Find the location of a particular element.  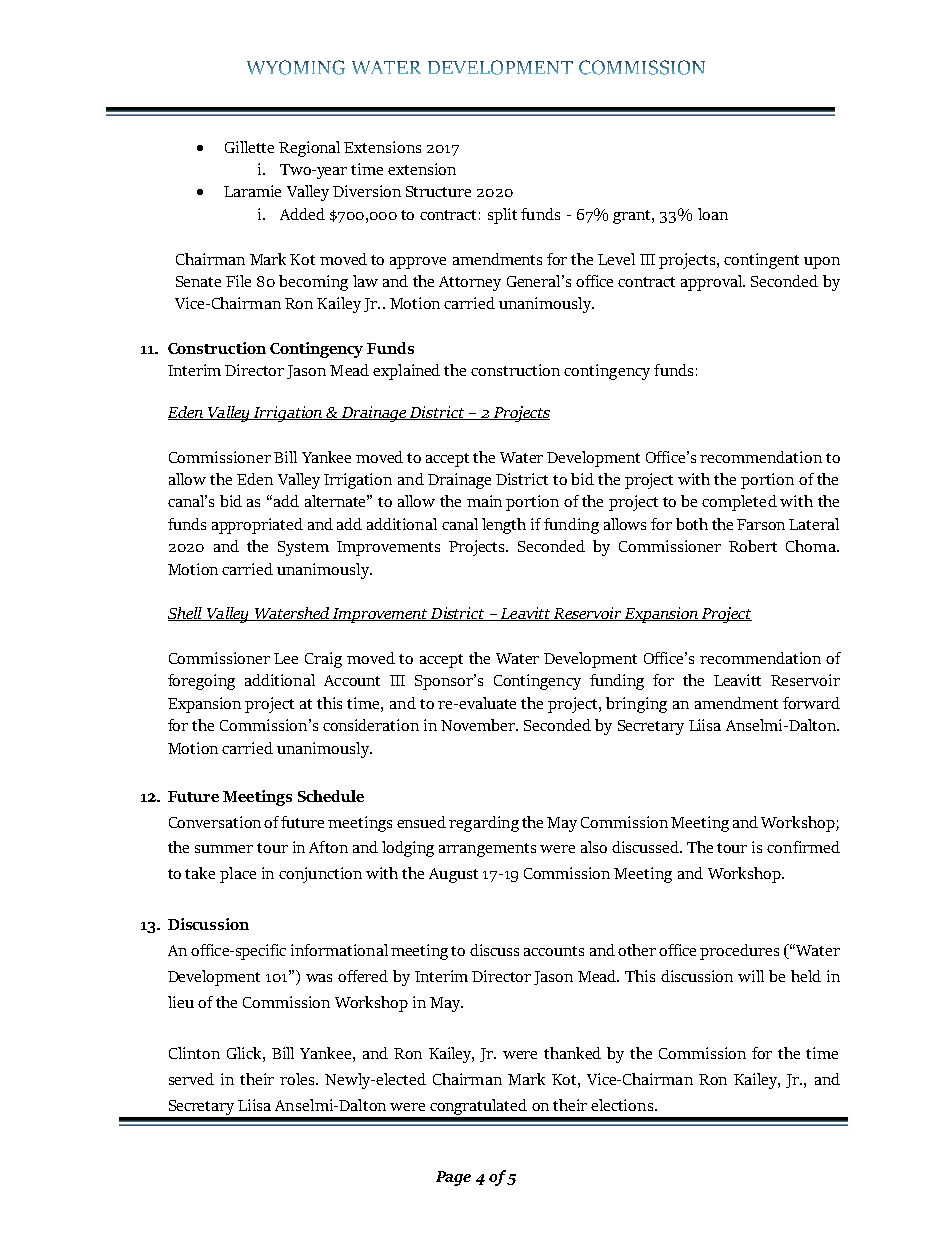

split is located at coordinates (502, 216).
